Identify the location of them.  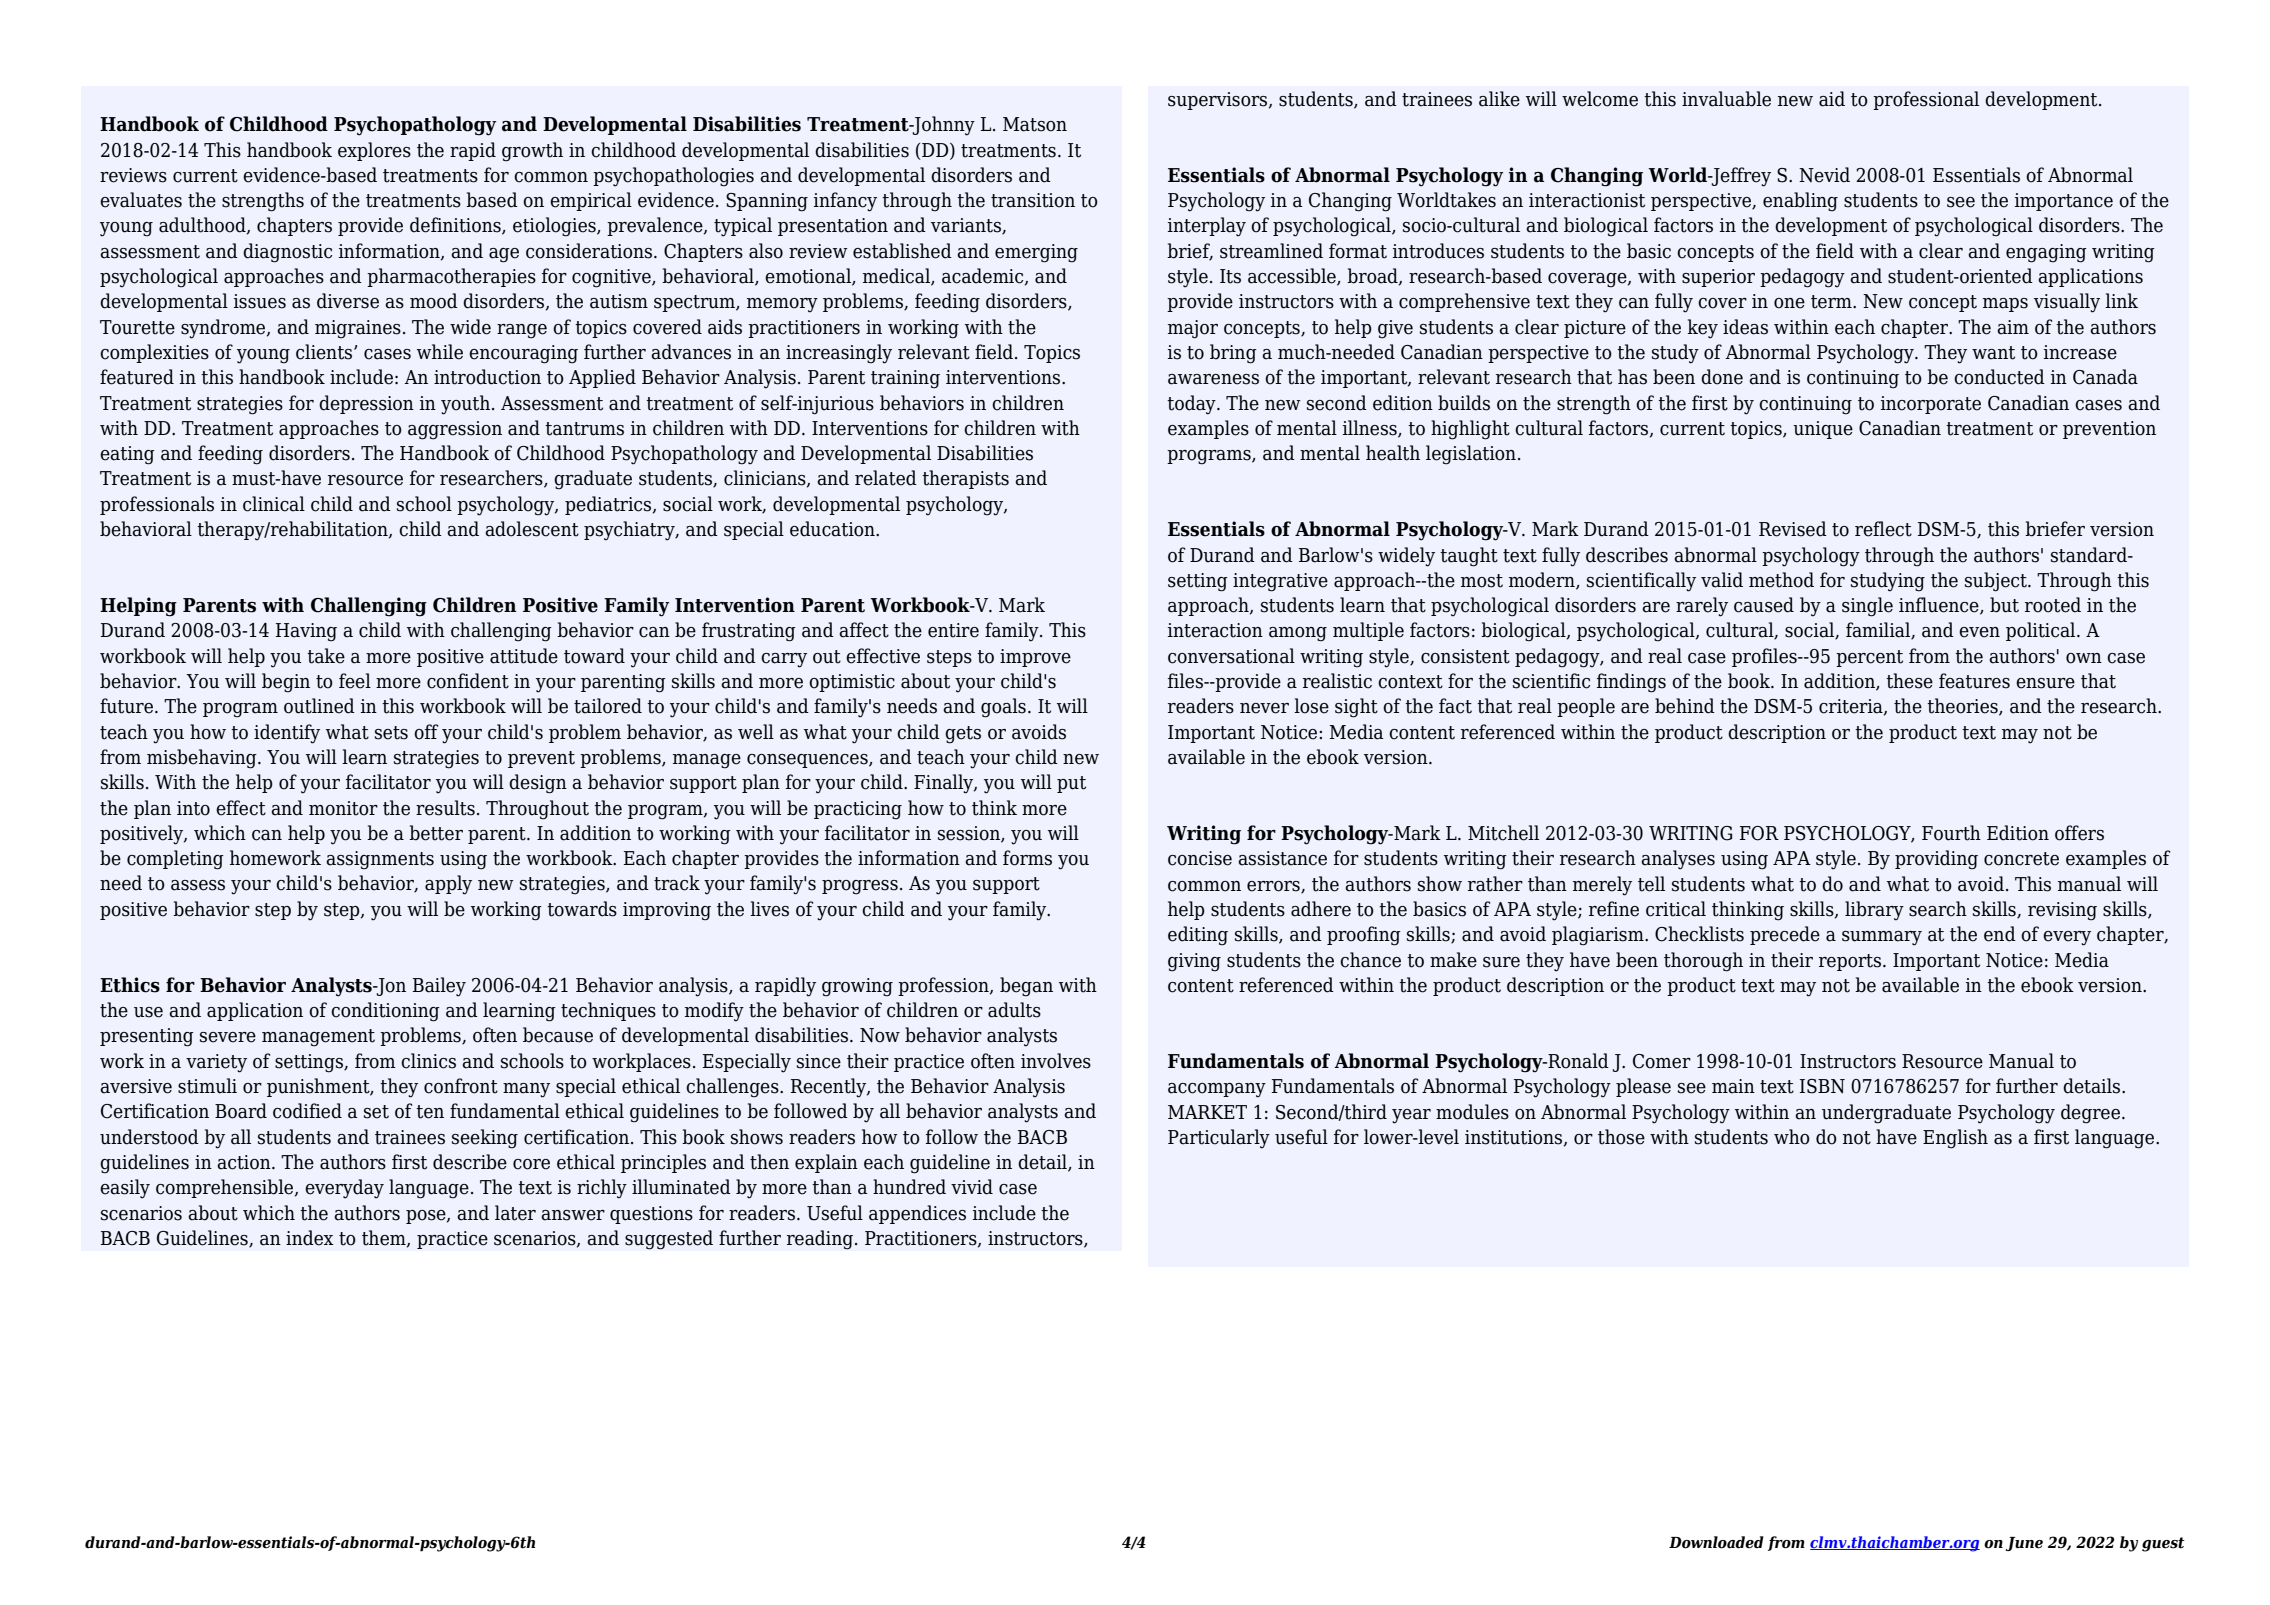
(385, 1239).
